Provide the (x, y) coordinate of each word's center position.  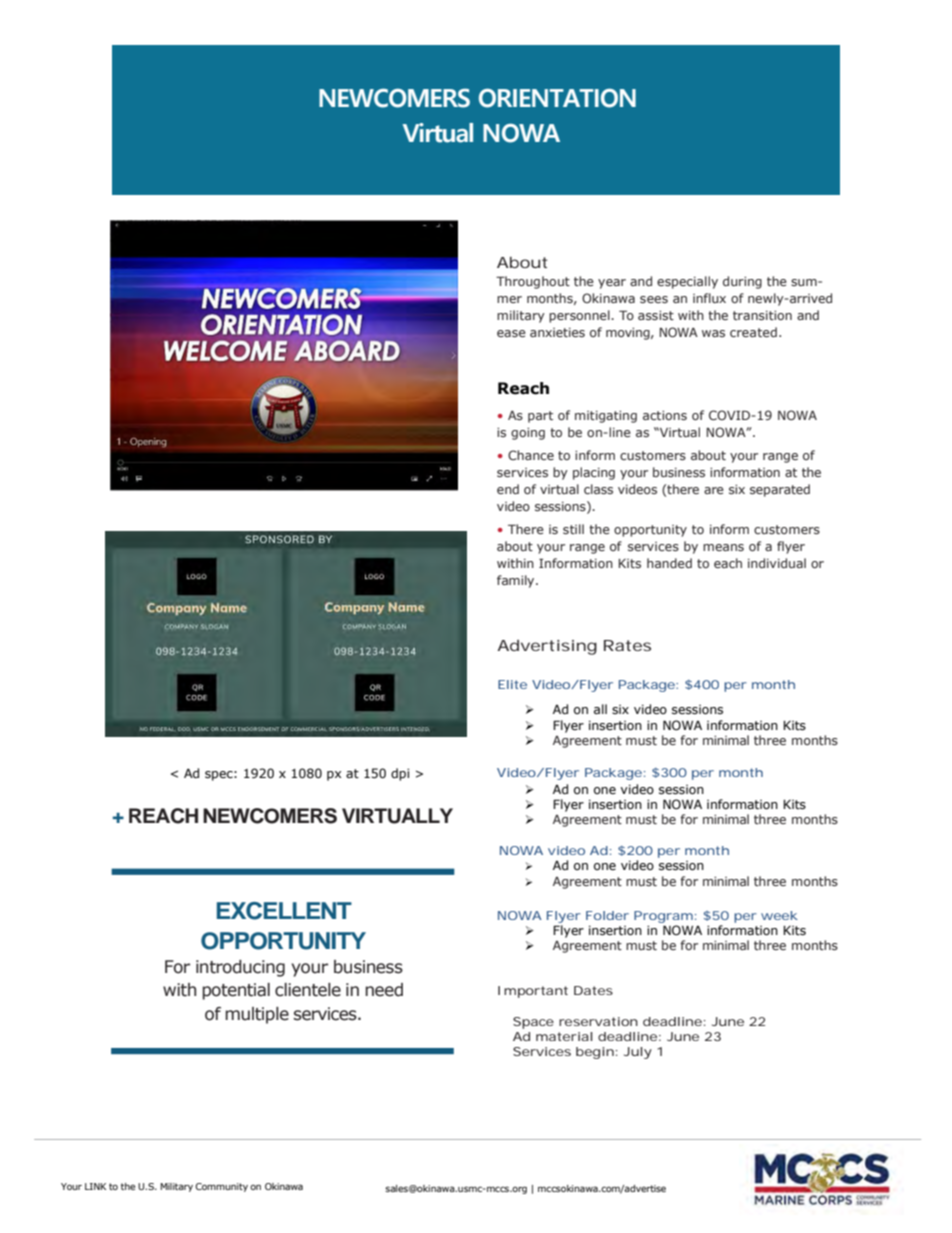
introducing (240, 968)
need (384, 990)
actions (665, 415)
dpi (400, 774)
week (779, 915)
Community (221, 1187)
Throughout (533, 282)
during (742, 282)
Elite (512, 684)
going (528, 434)
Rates (627, 645)
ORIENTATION (557, 98)
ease (511, 333)
